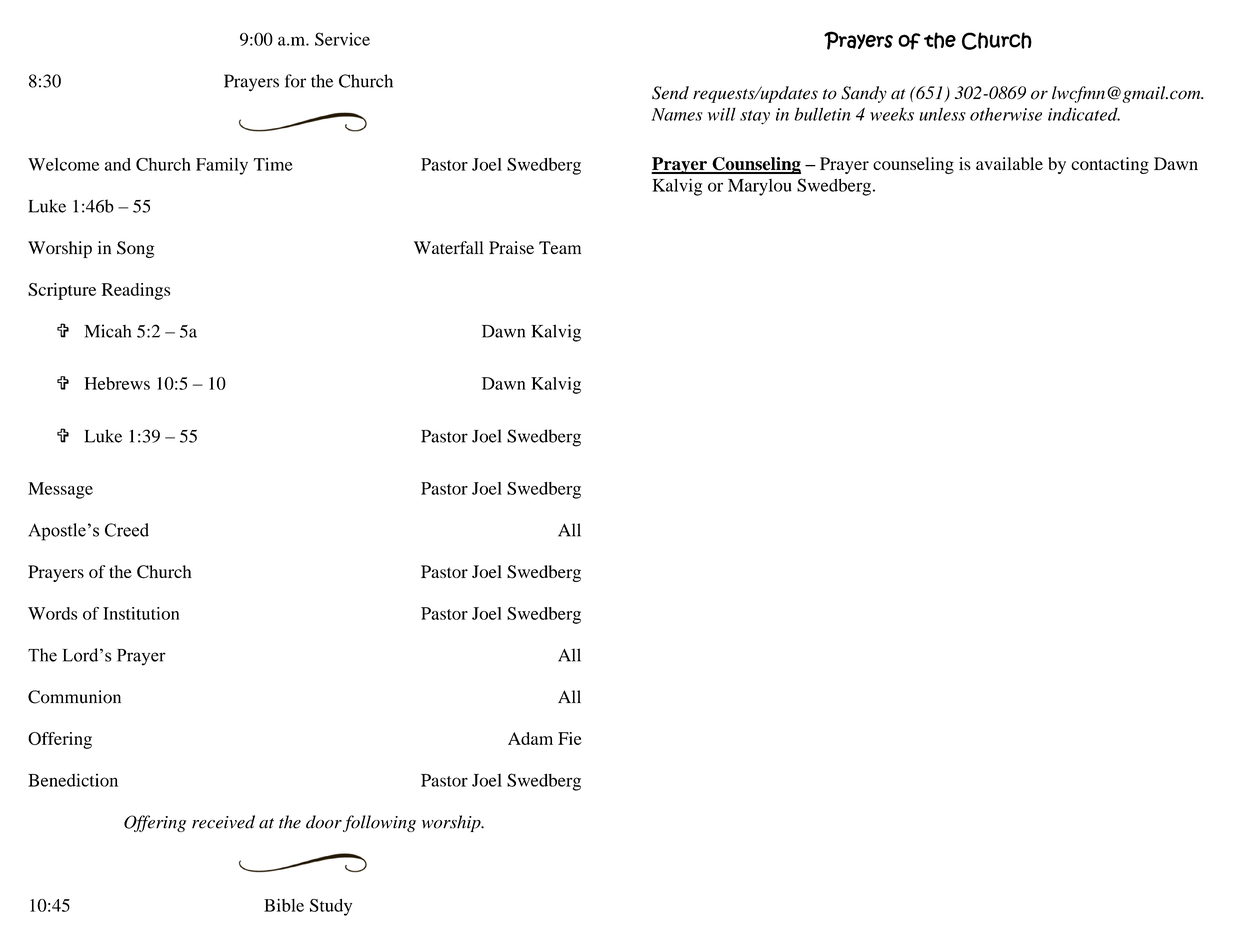  I want to click on Send, so click(670, 93).
